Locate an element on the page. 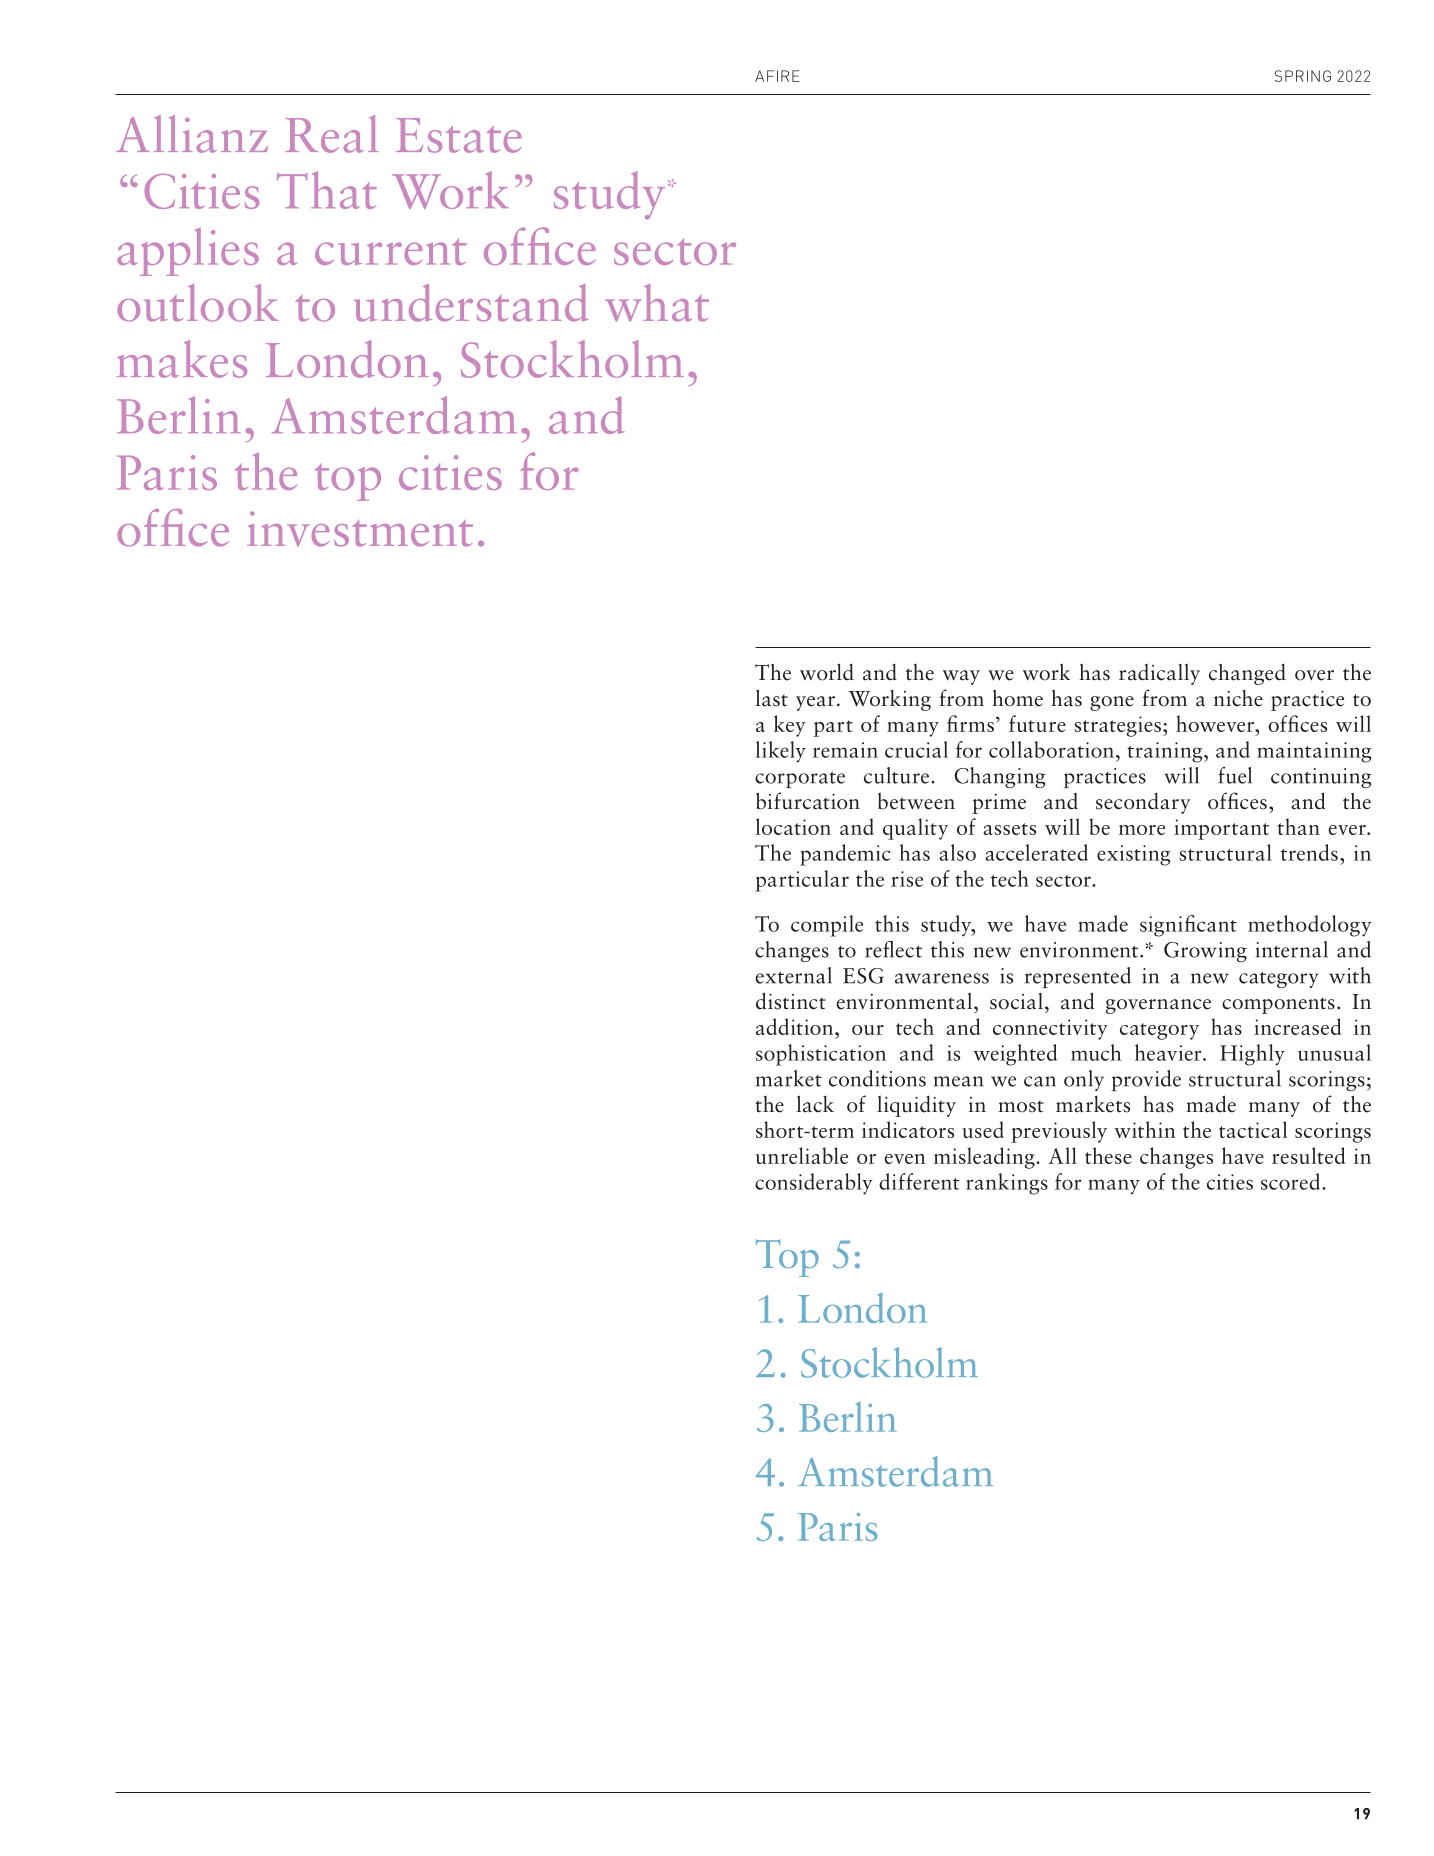 This document has height=1856, width=1434. world is located at coordinates (827, 672).
